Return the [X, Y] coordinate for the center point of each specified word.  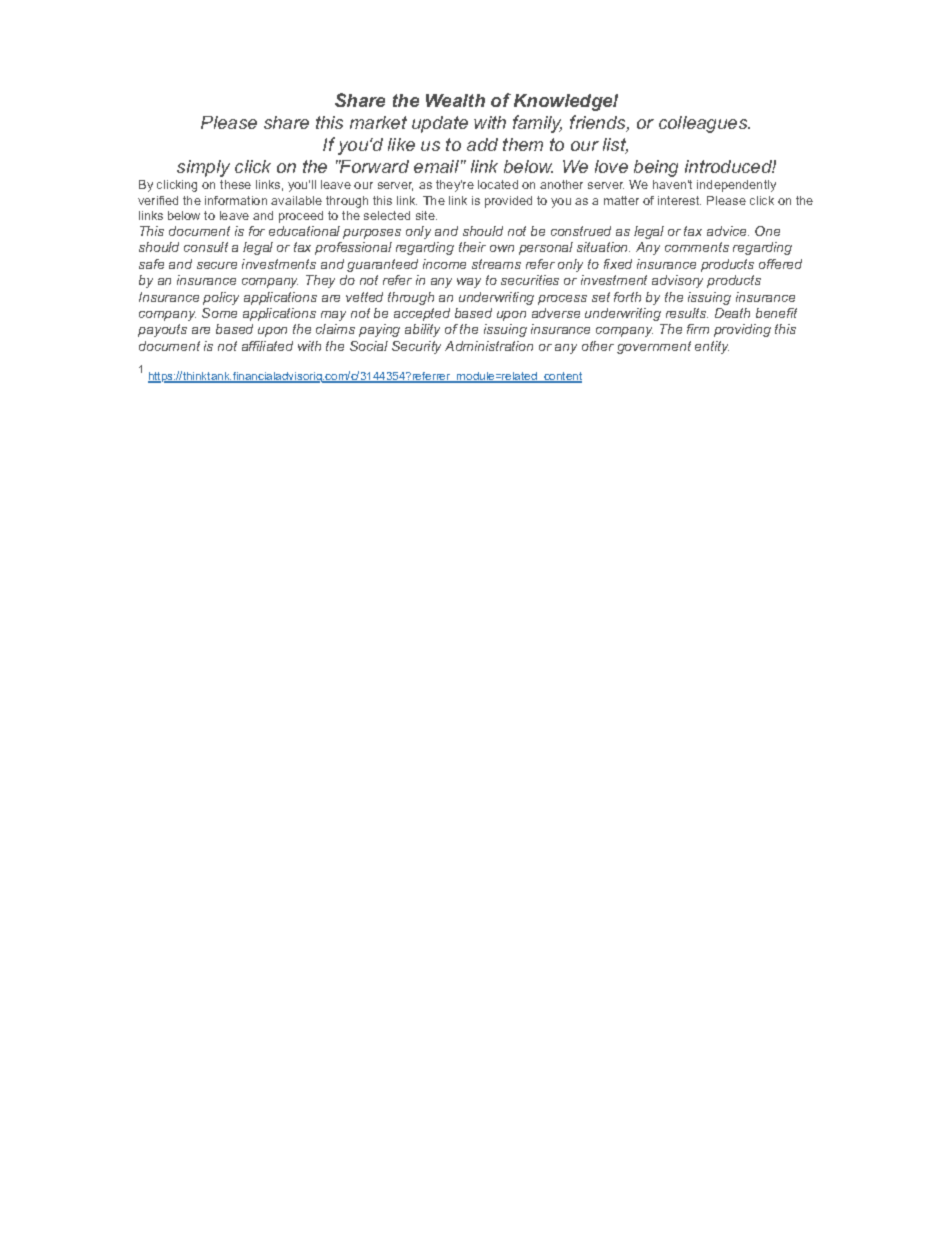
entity [712, 347]
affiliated [267, 346]
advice [728, 231]
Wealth [455, 100]
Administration [489, 346]
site [426, 215]
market [378, 122]
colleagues [704, 124]
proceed [301, 217]
